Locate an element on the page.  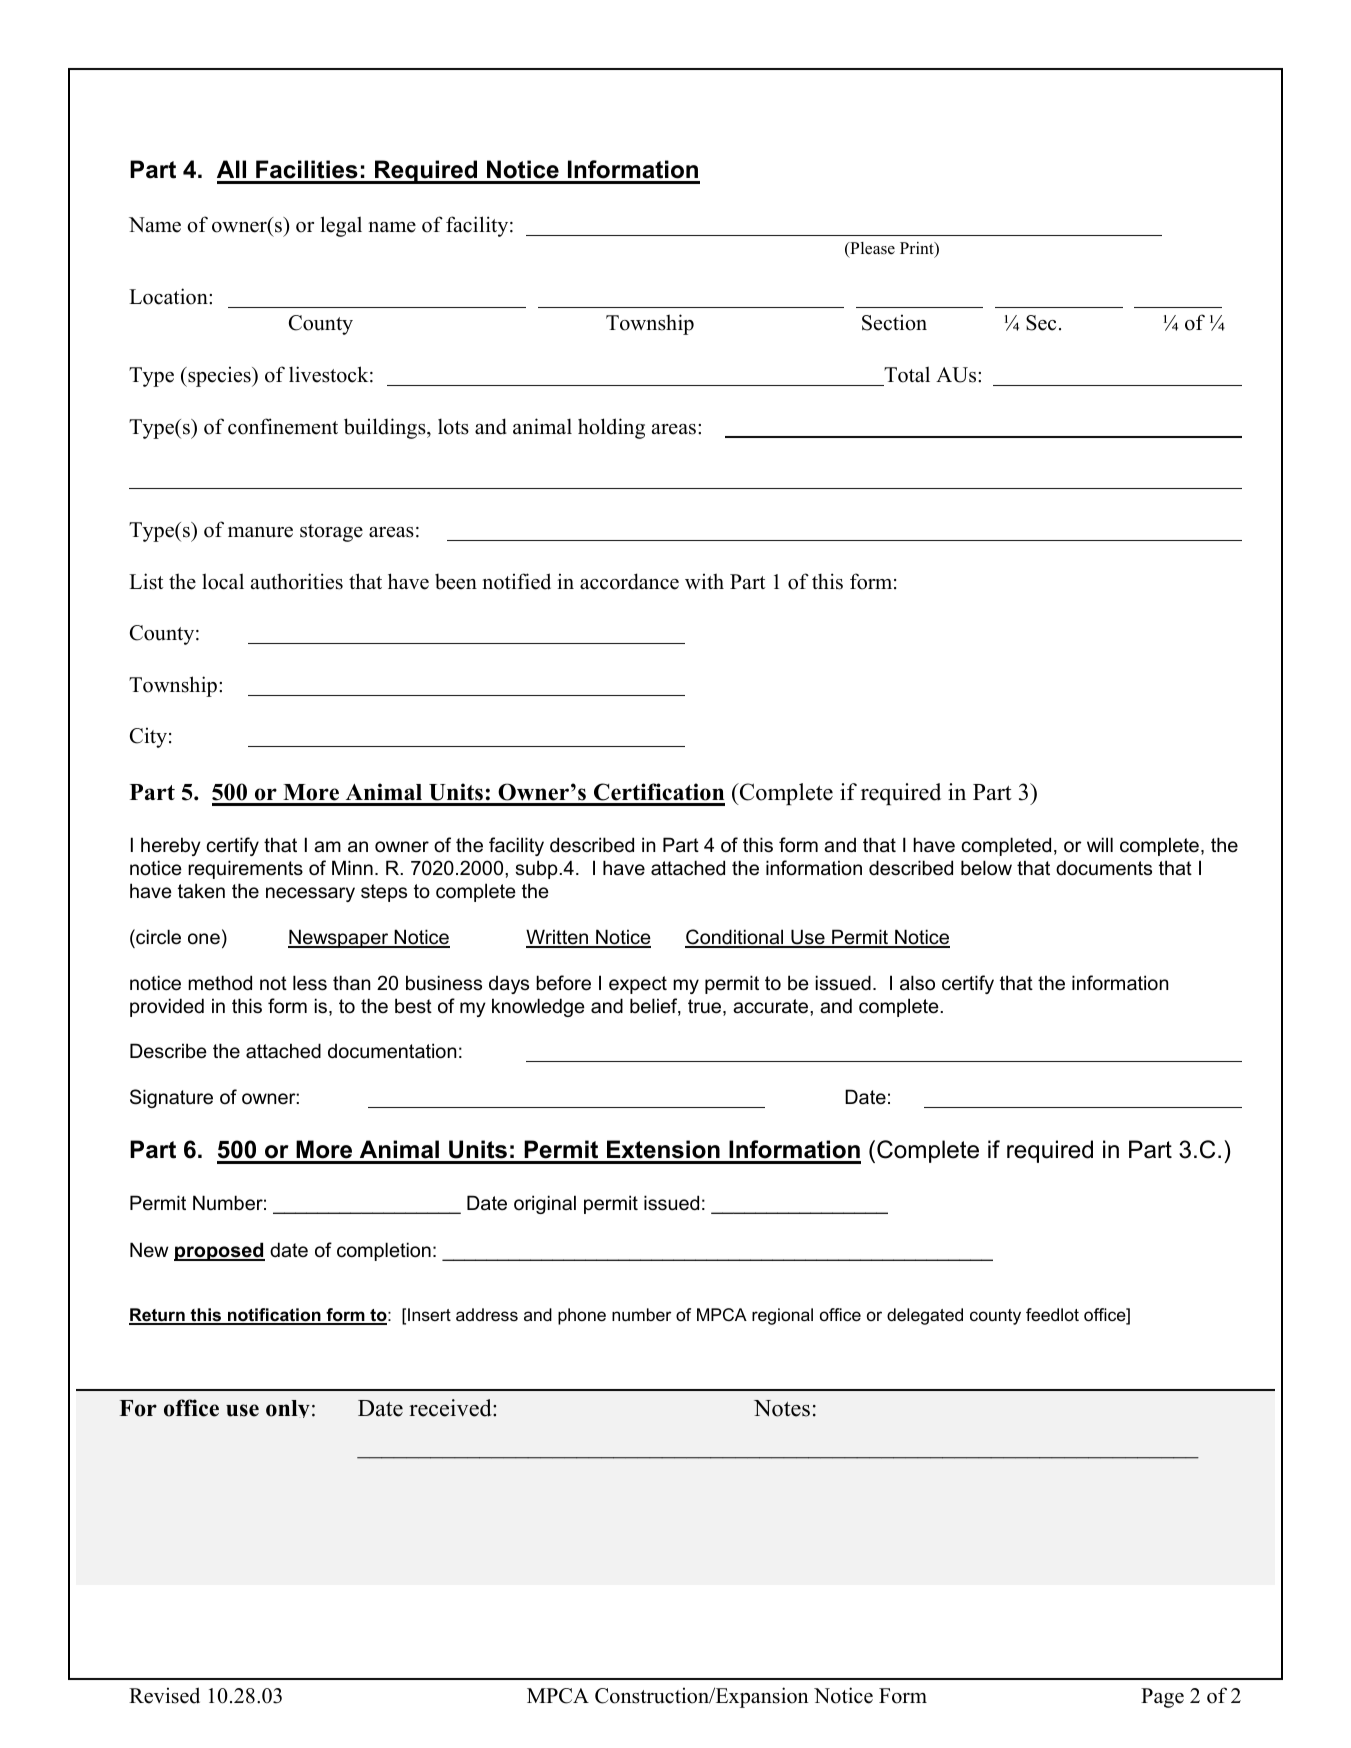
also is located at coordinates (917, 983).
